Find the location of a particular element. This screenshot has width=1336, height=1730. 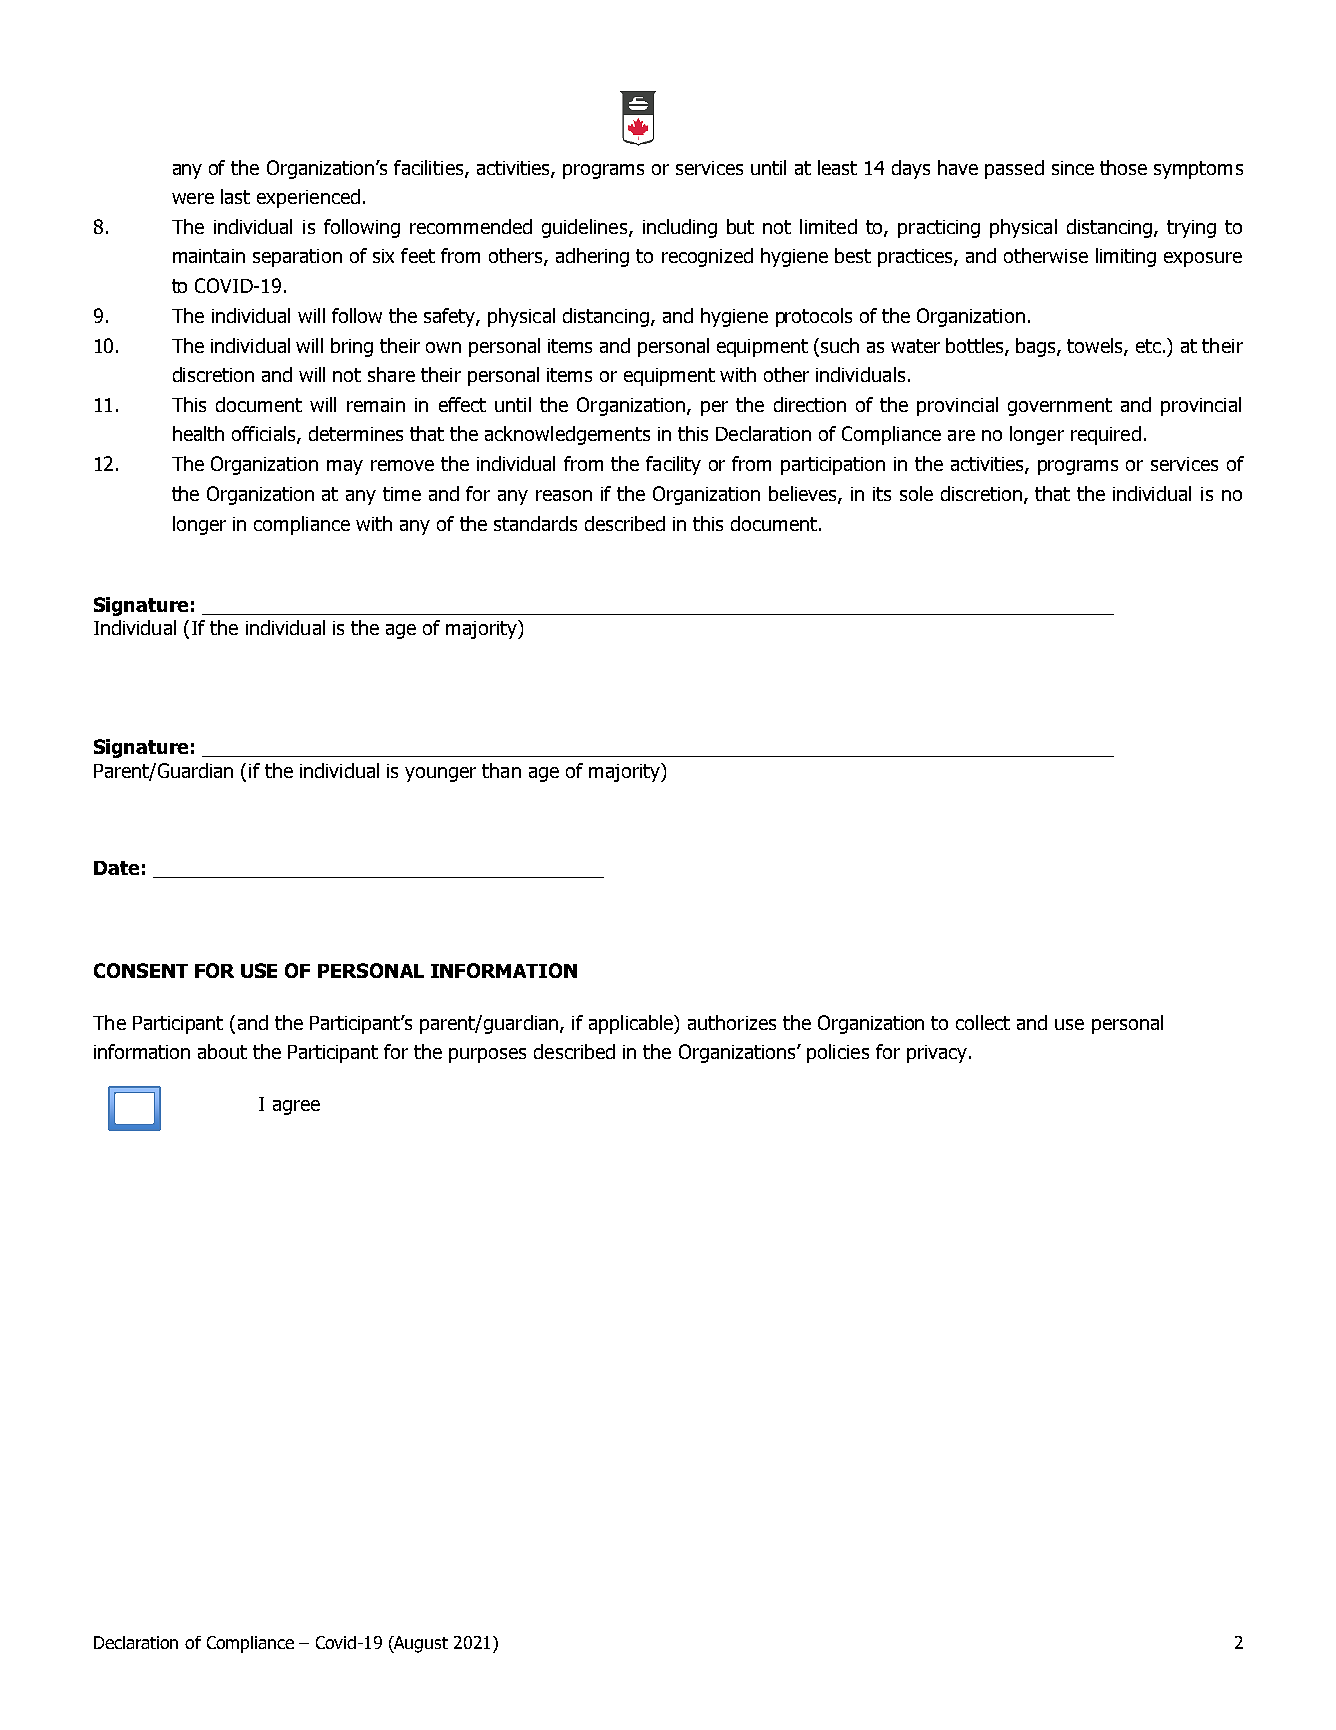

sole is located at coordinates (916, 493).
